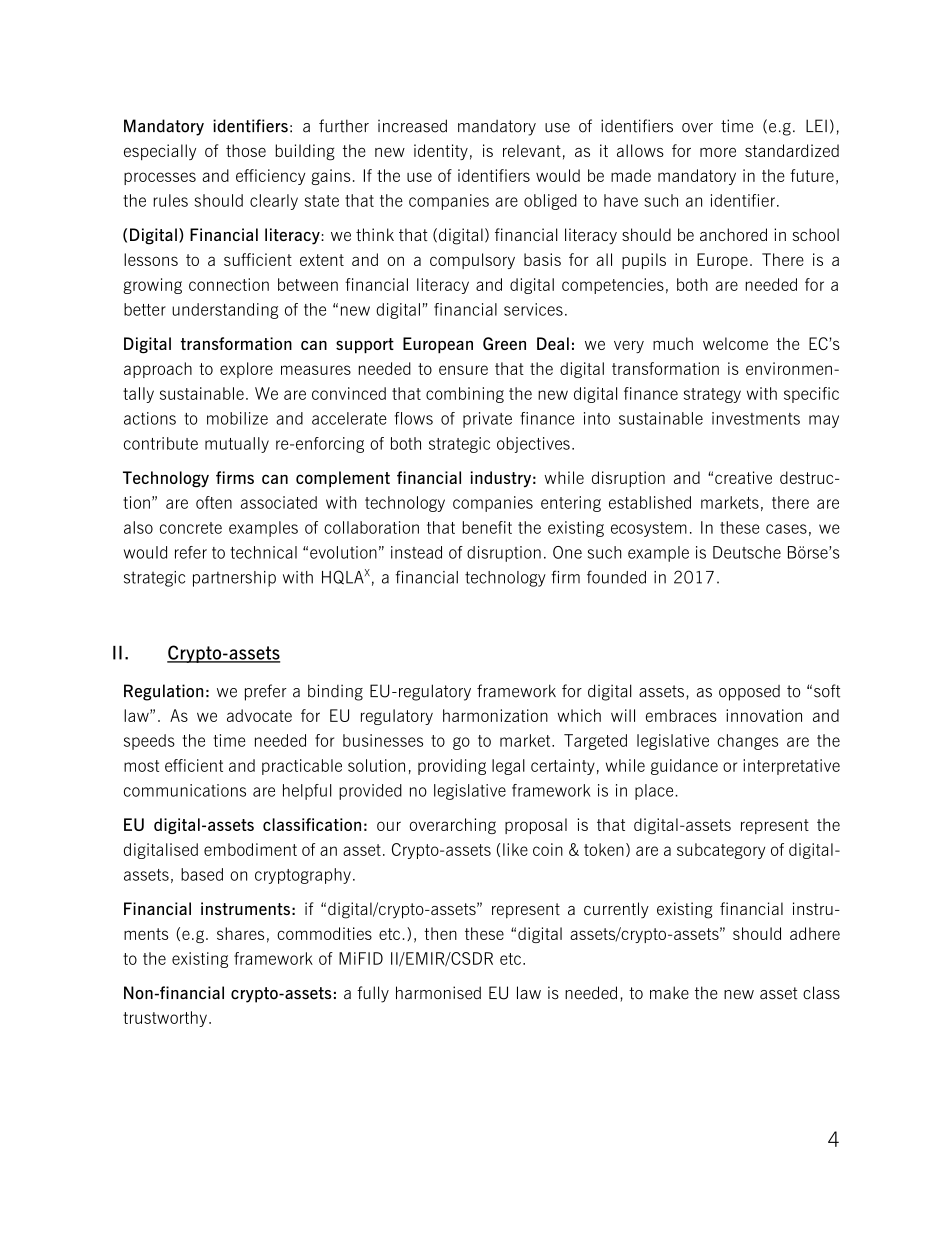 Image resolution: width=952 pixels, height=1233 pixels. Describe the element at coordinates (508, 767) in the screenshot. I see `legal` at that location.
